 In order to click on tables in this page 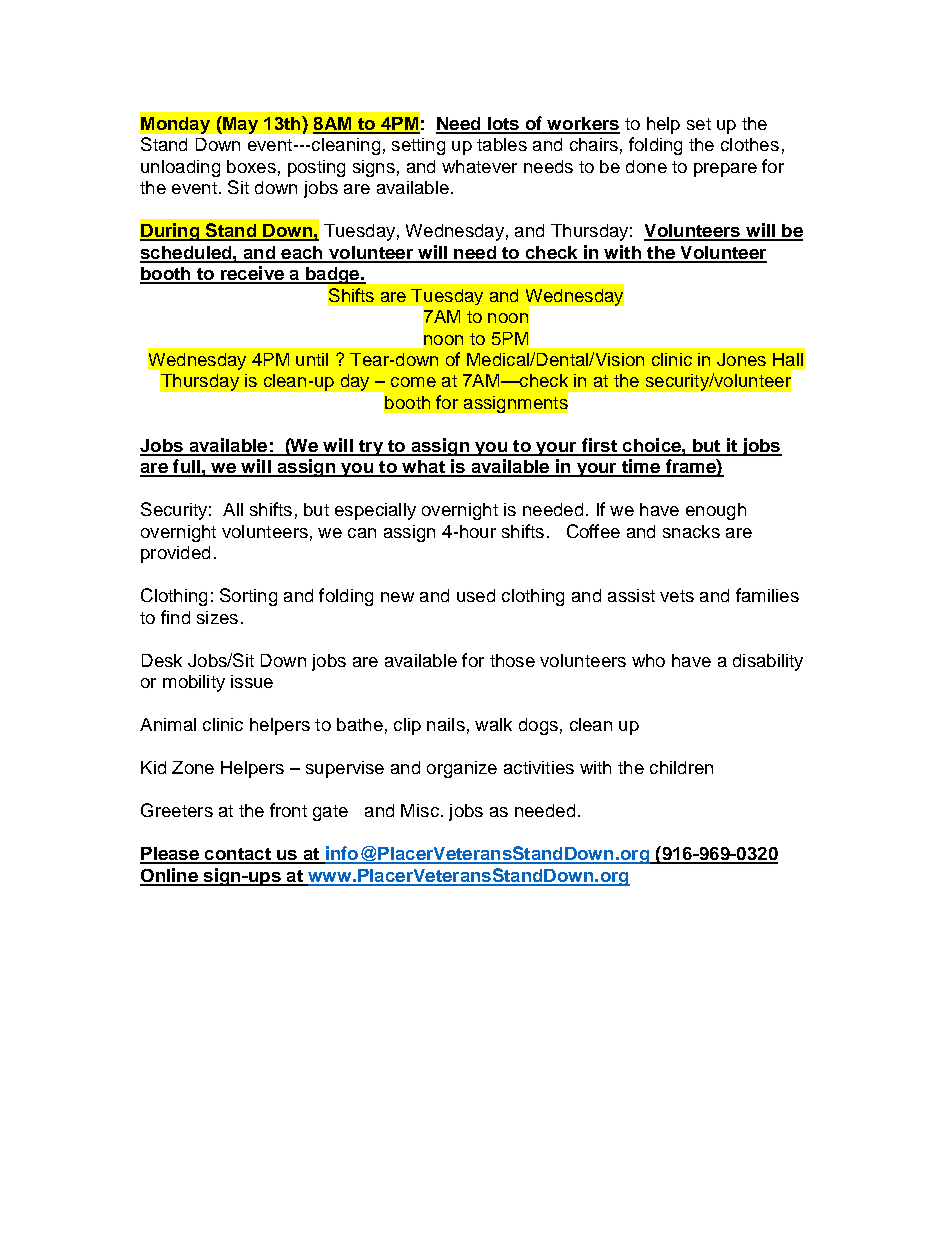, I will do `click(502, 144)`.
